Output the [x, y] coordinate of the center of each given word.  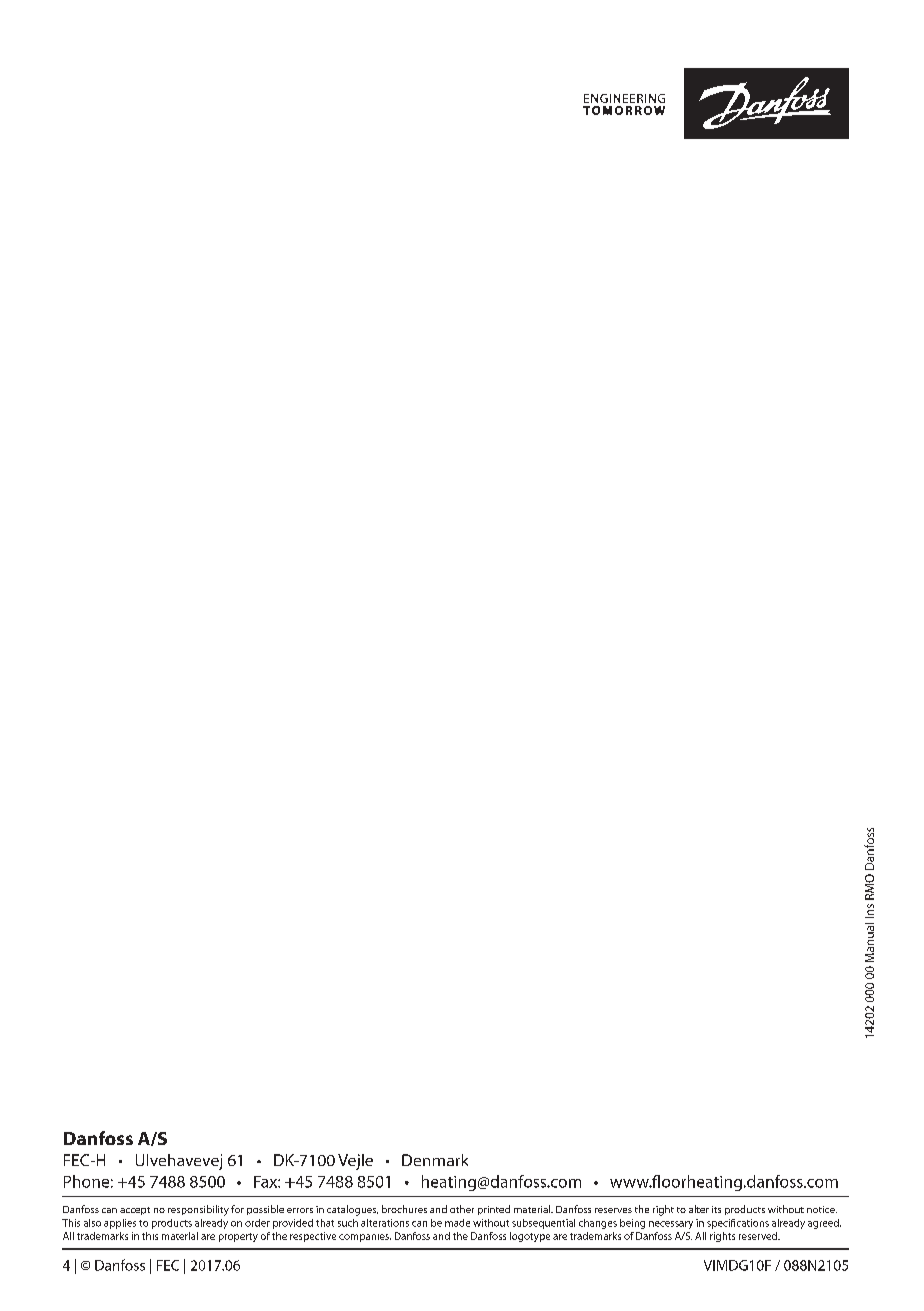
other [462, 1209]
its [716, 1209]
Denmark [435, 1160]
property [238, 1237]
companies [365, 1238]
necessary [671, 1225]
